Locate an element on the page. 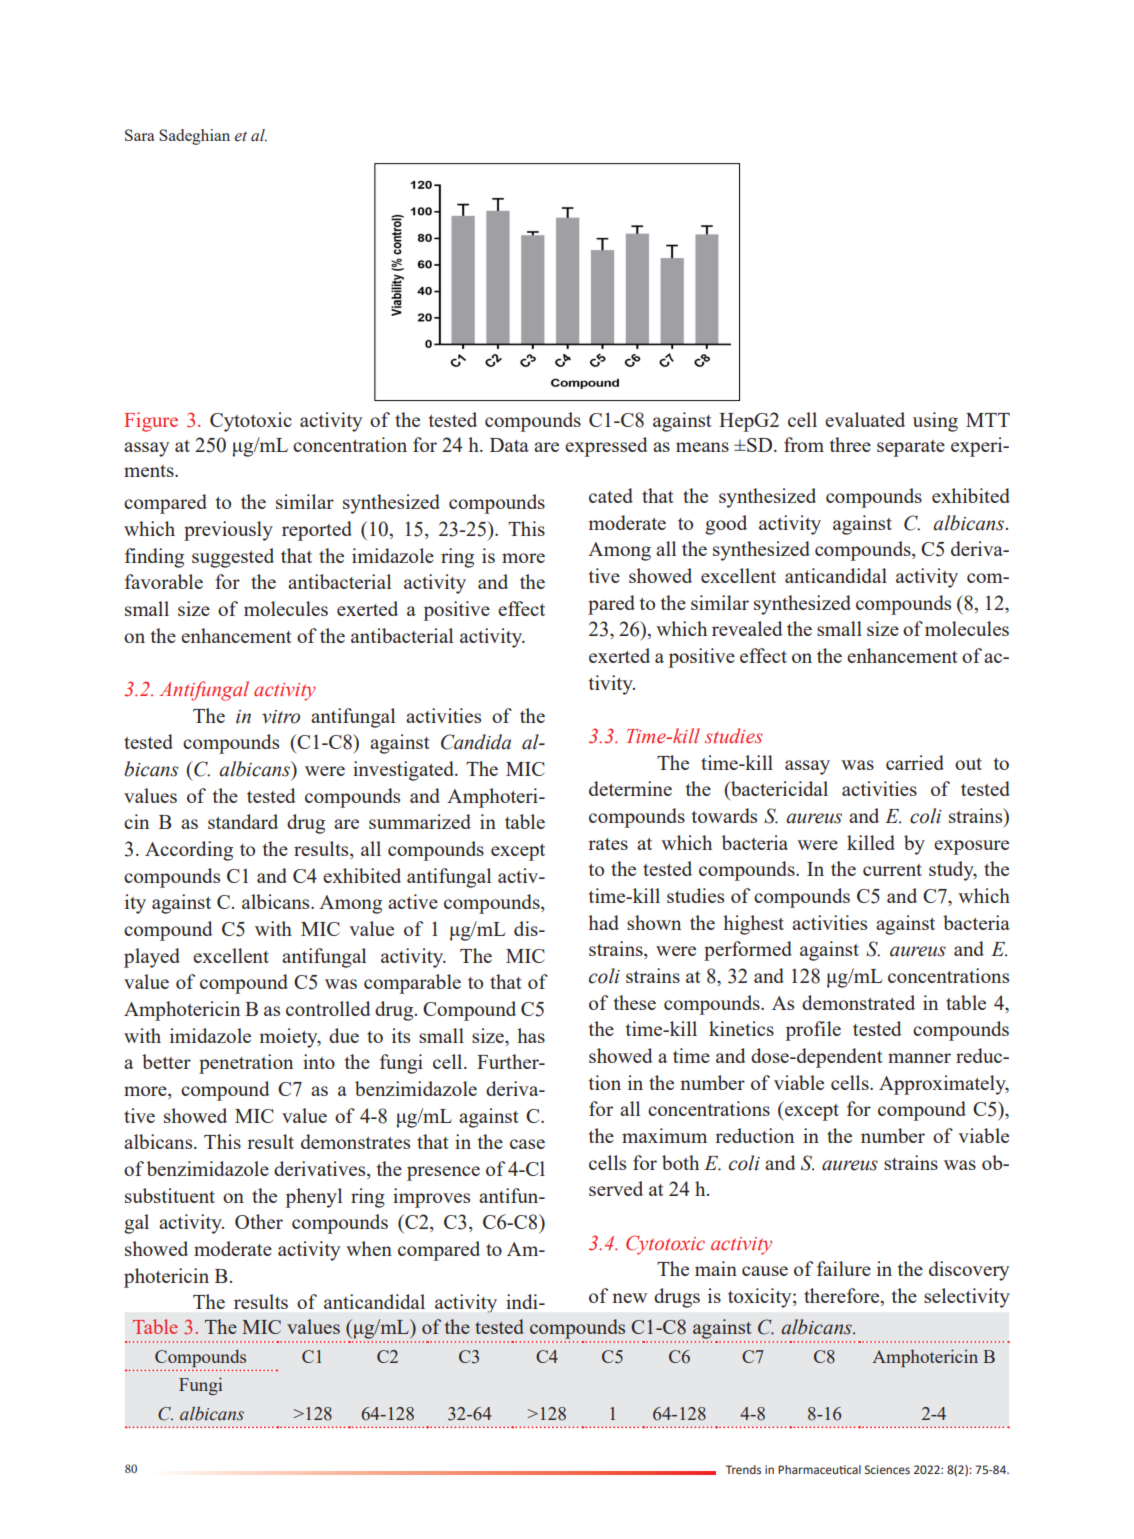  Other is located at coordinates (259, 1221).
